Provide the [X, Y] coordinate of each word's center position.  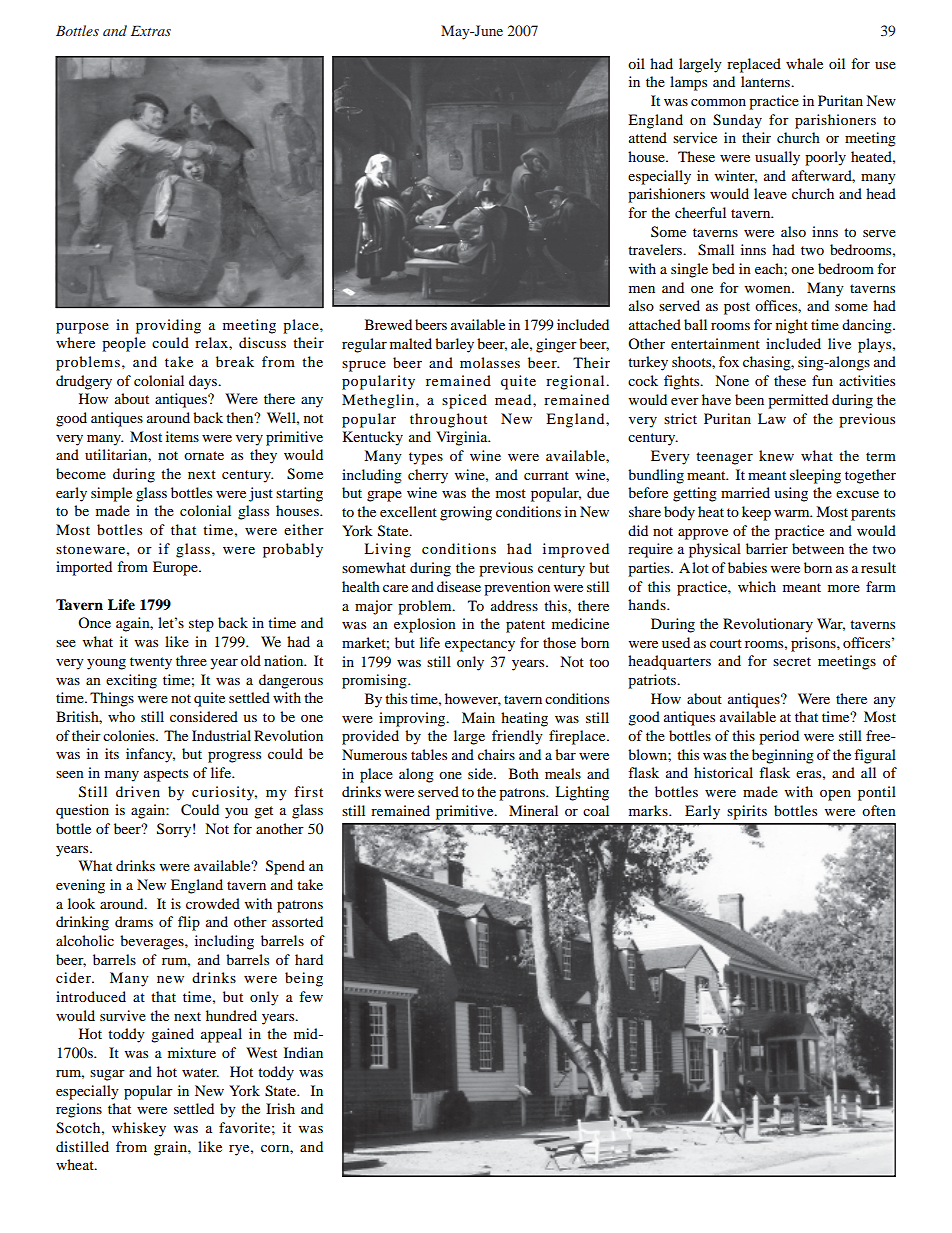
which [757, 586]
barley [454, 345]
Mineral [533, 810]
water [200, 1072]
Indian [303, 1052]
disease [459, 586]
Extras [151, 31]
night [792, 326]
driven [138, 791]
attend [648, 137]
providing [168, 326]
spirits [747, 812]
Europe [176, 568]
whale [804, 63]
